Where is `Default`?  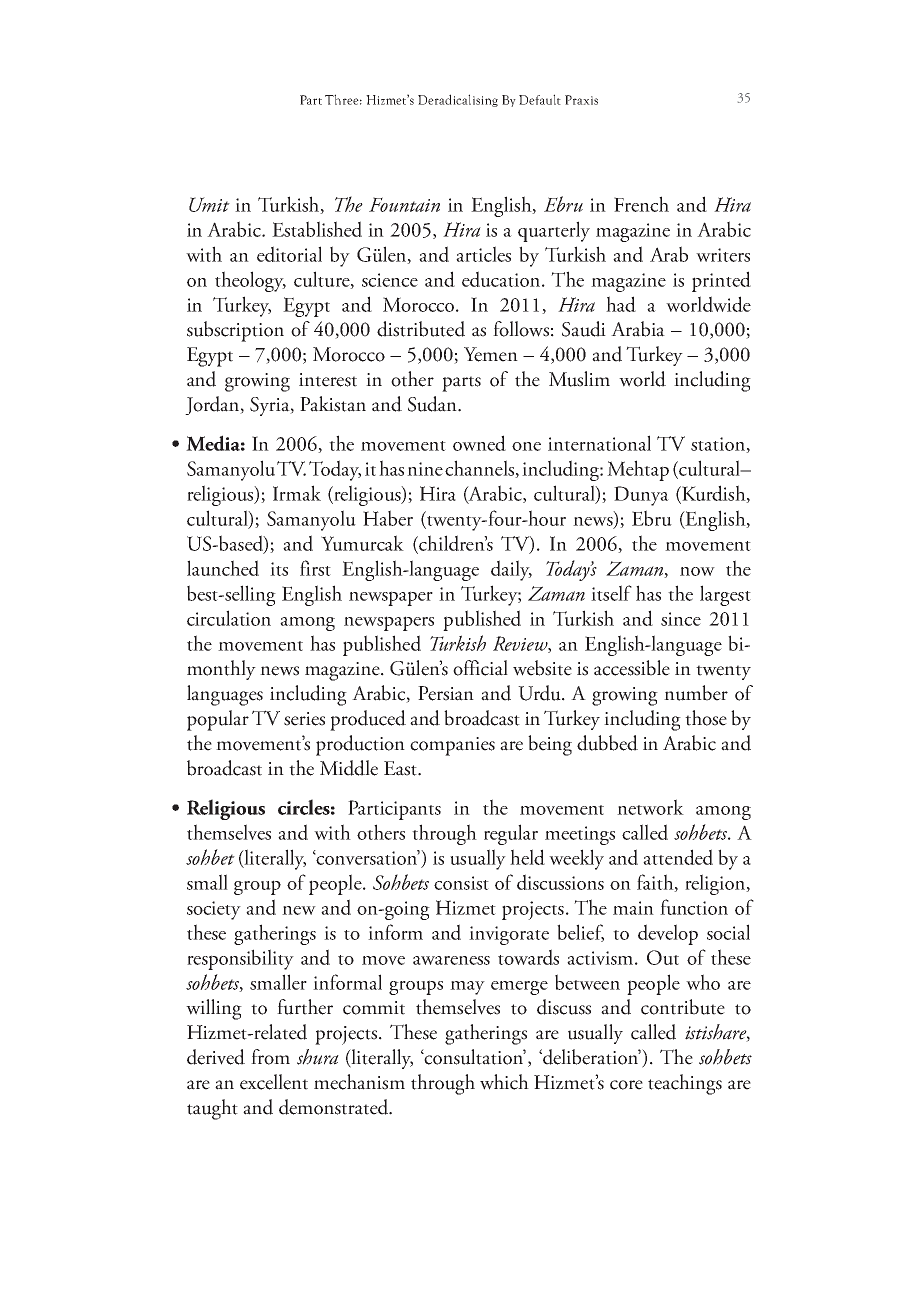 Default is located at coordinates (540, 99).
